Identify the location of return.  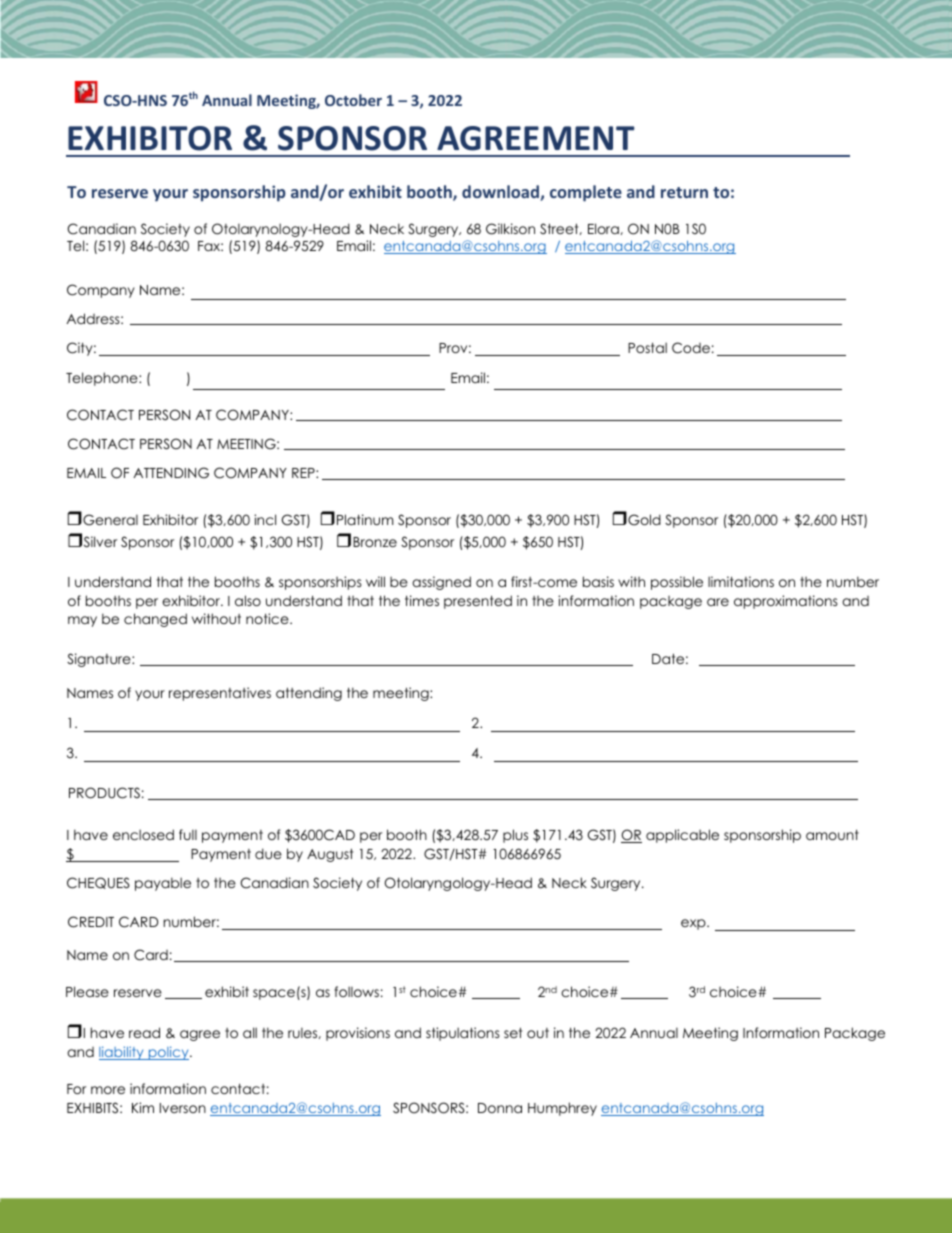
(684, 192).
